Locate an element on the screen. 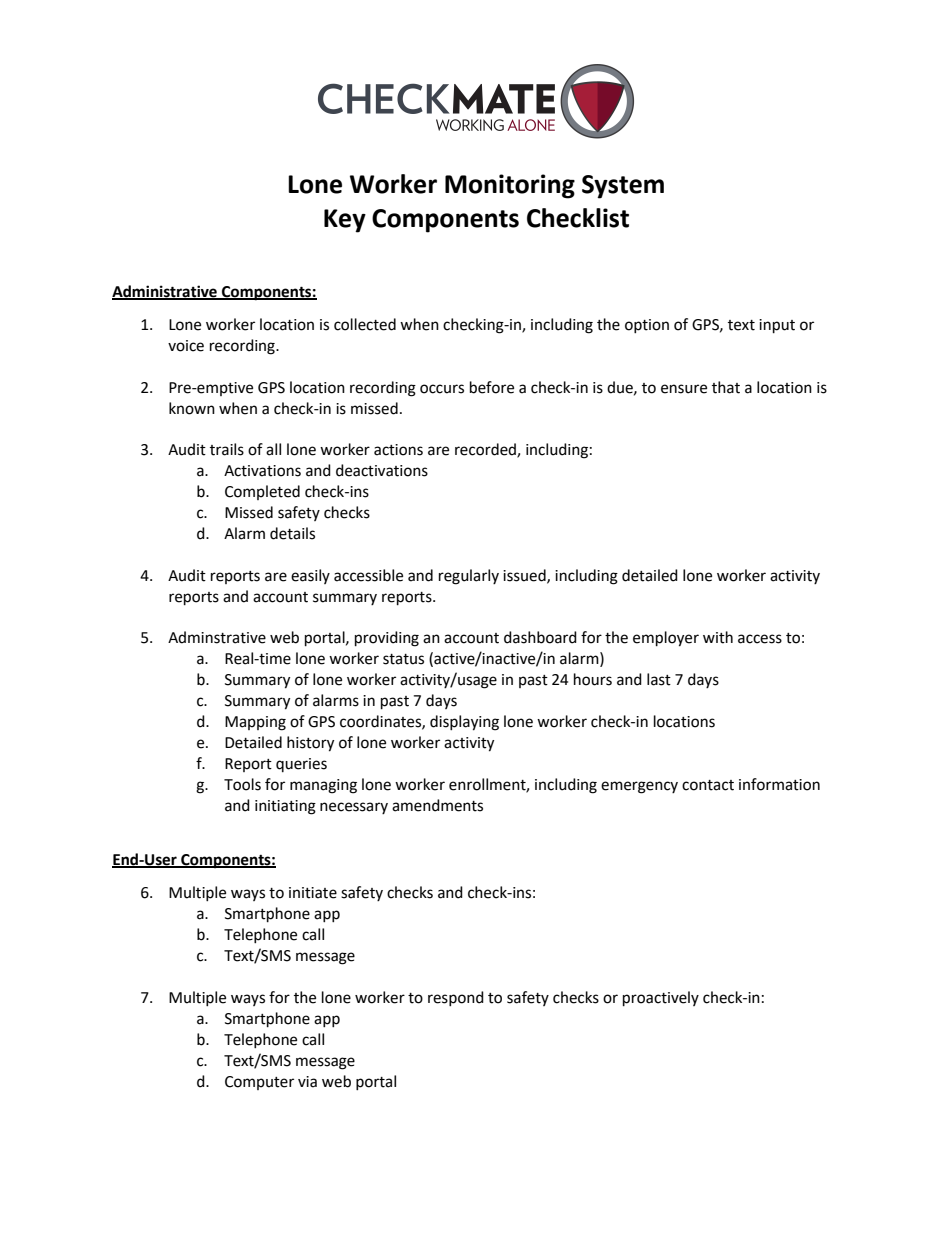 This screenshot has height=1233, width=952. Monitoring is located at coordinates (510, 186).
